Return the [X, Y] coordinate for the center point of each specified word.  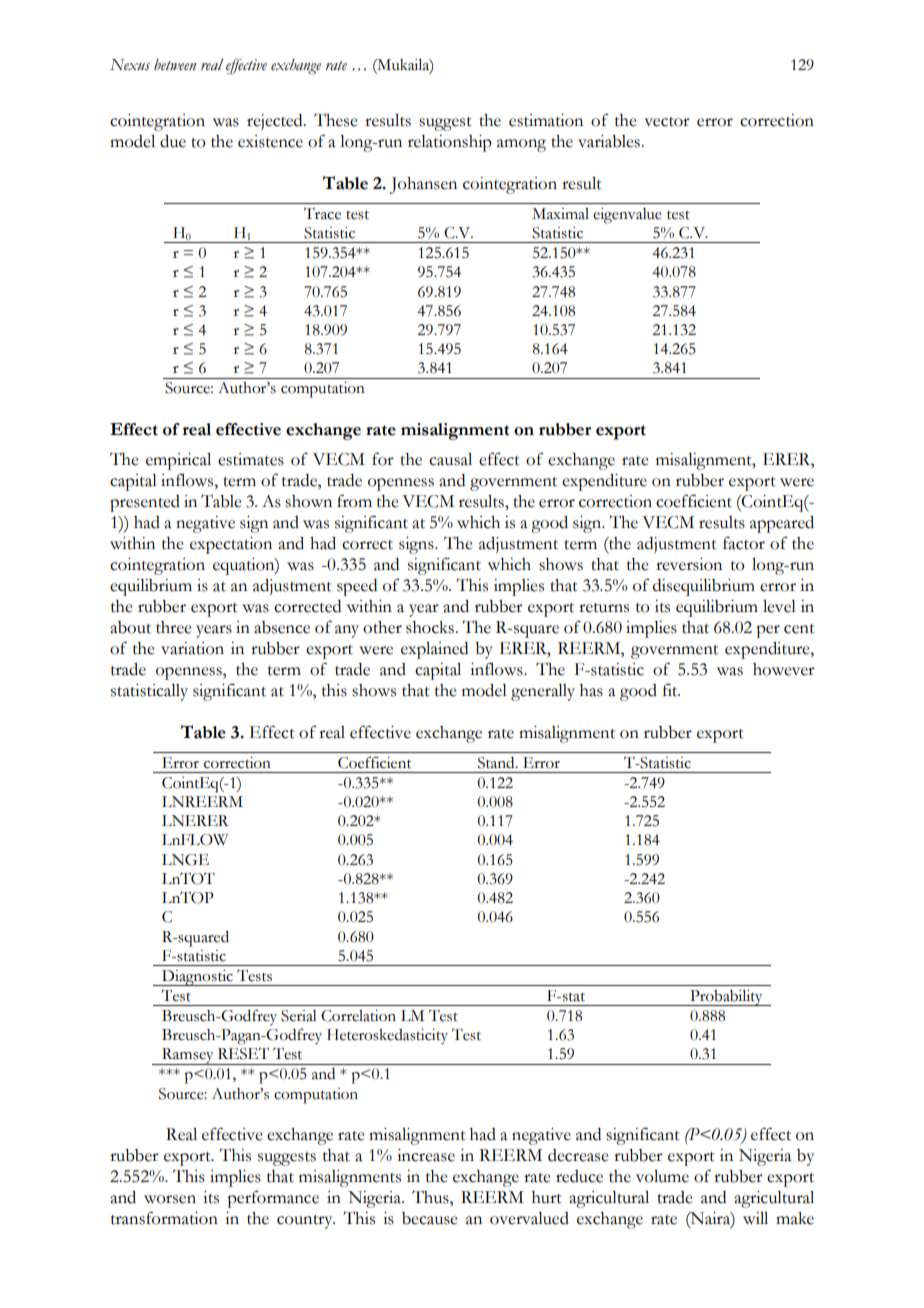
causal [450, 459]
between [175, 64]
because [430, 1218]
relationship [450, 143]
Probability [726, 998]
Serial [299, 1016]
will [755, 1218]
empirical [178, 461]
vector [667, 122]
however [784, 669]
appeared [782, 524]
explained [434, 650]
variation [192, 648]
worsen [170, 1199]
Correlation [358, 1016]
